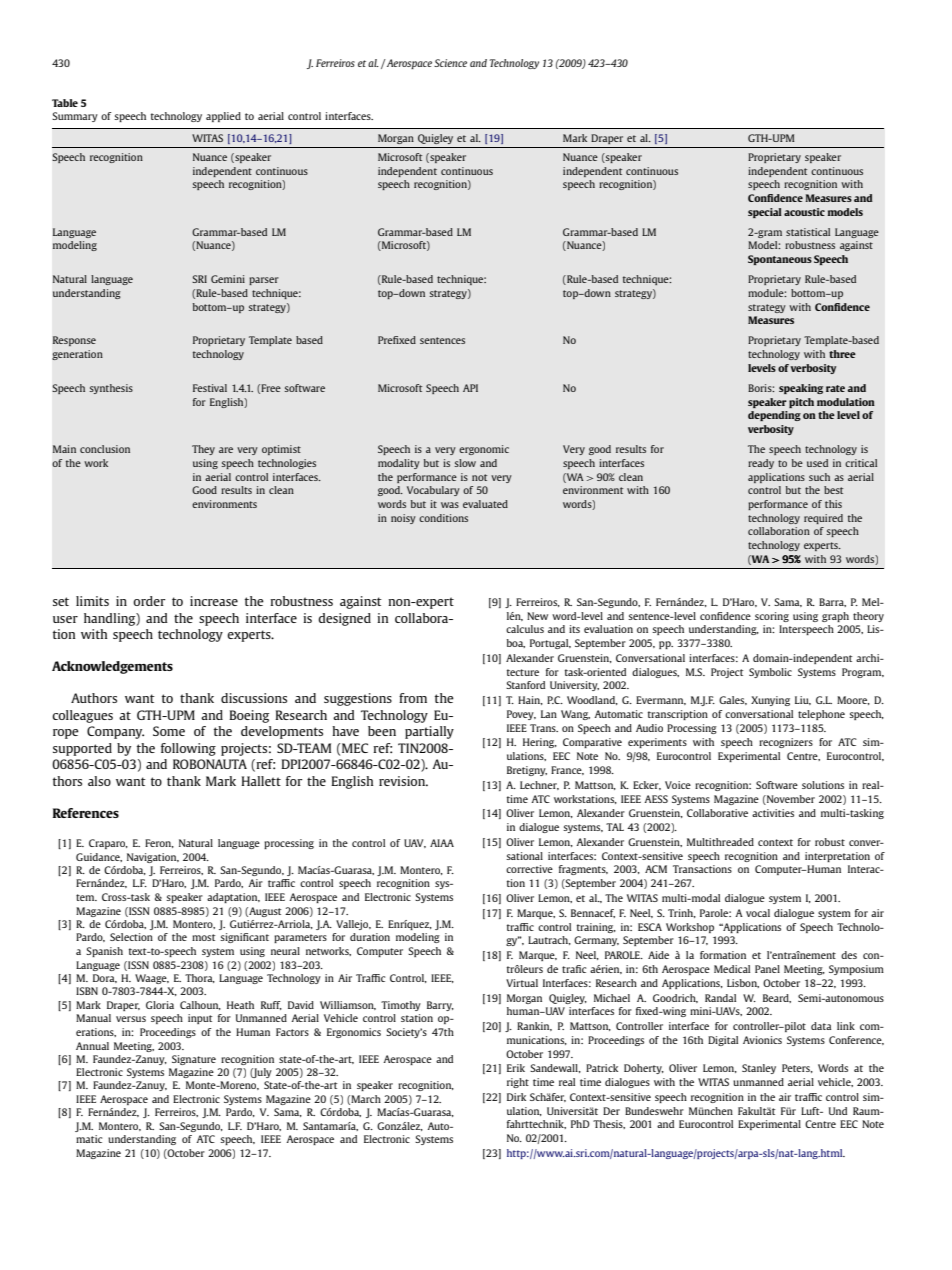 The image size is (952, 1270). Describe the element at coordinates (765, 213) in the screenshot. I see `special` at that location.
